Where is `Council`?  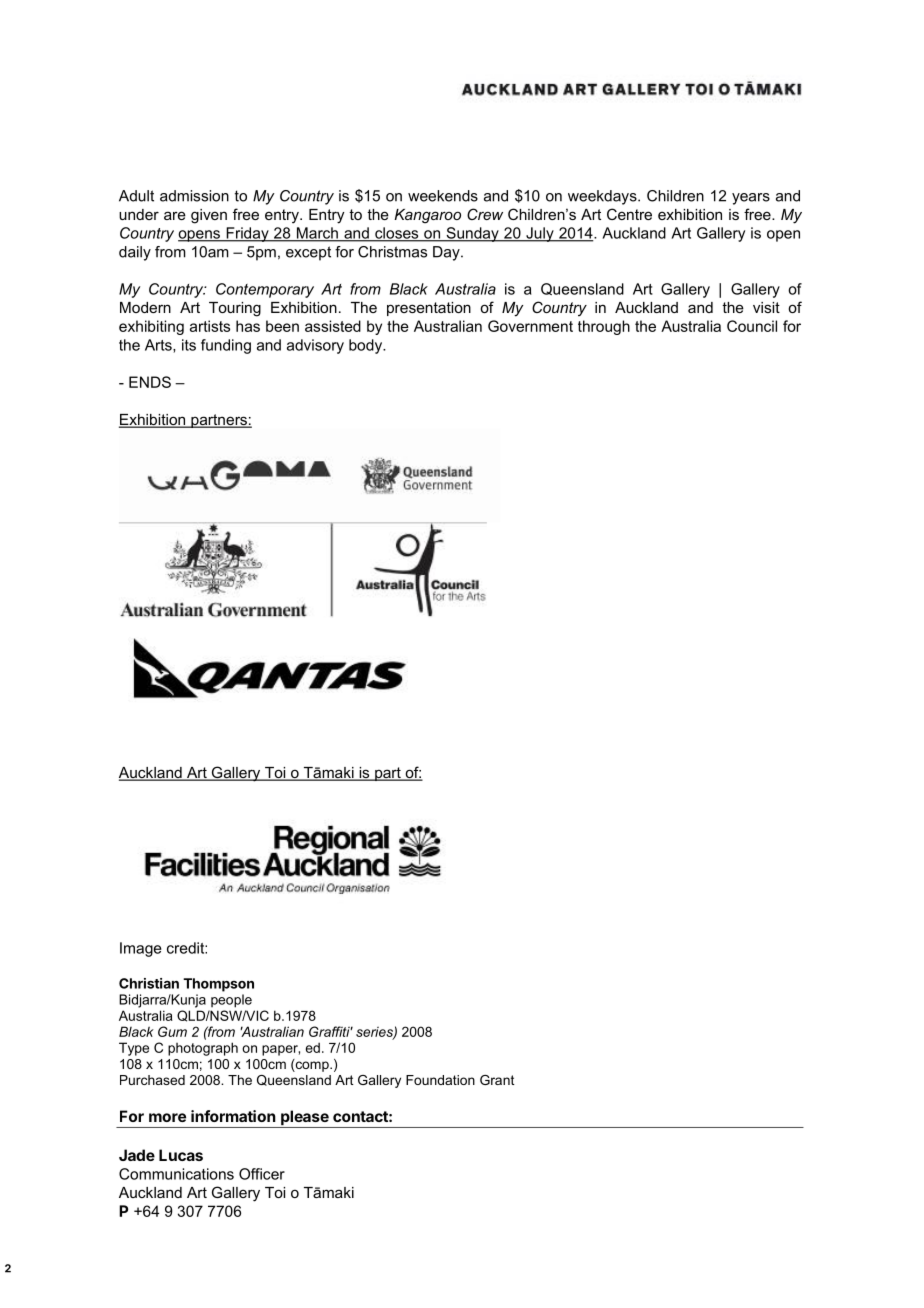 Council is located at coordinates (752, 326).
